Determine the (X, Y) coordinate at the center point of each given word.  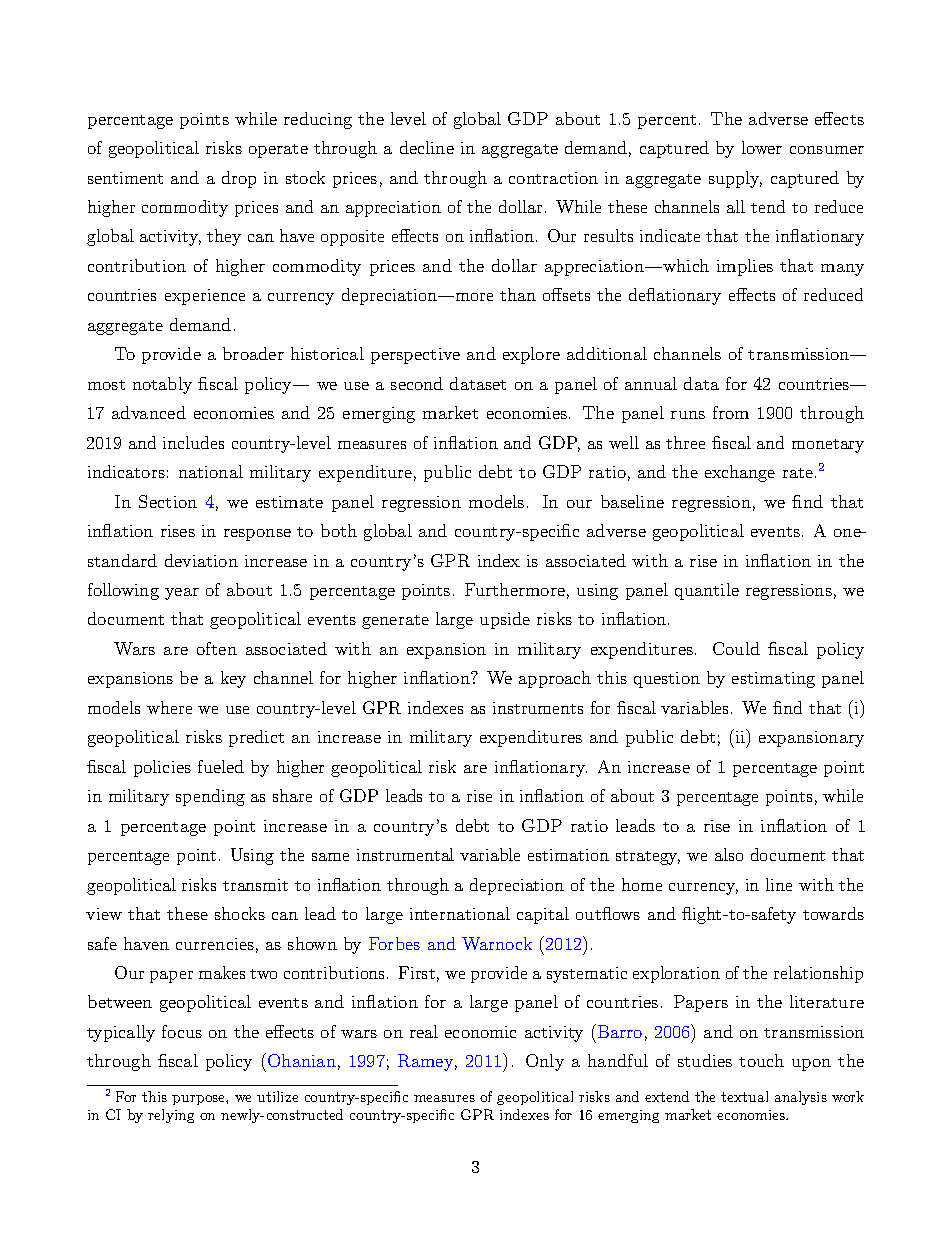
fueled (221, 766)
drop (239, 179)
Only (545, 1062)
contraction (553, 178)
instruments (538, 708)
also (729, 854)
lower (762, 147)
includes (193, 442)
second (417, 383)
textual (744, 1096)
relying (171, 1116)
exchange (740, 473)
